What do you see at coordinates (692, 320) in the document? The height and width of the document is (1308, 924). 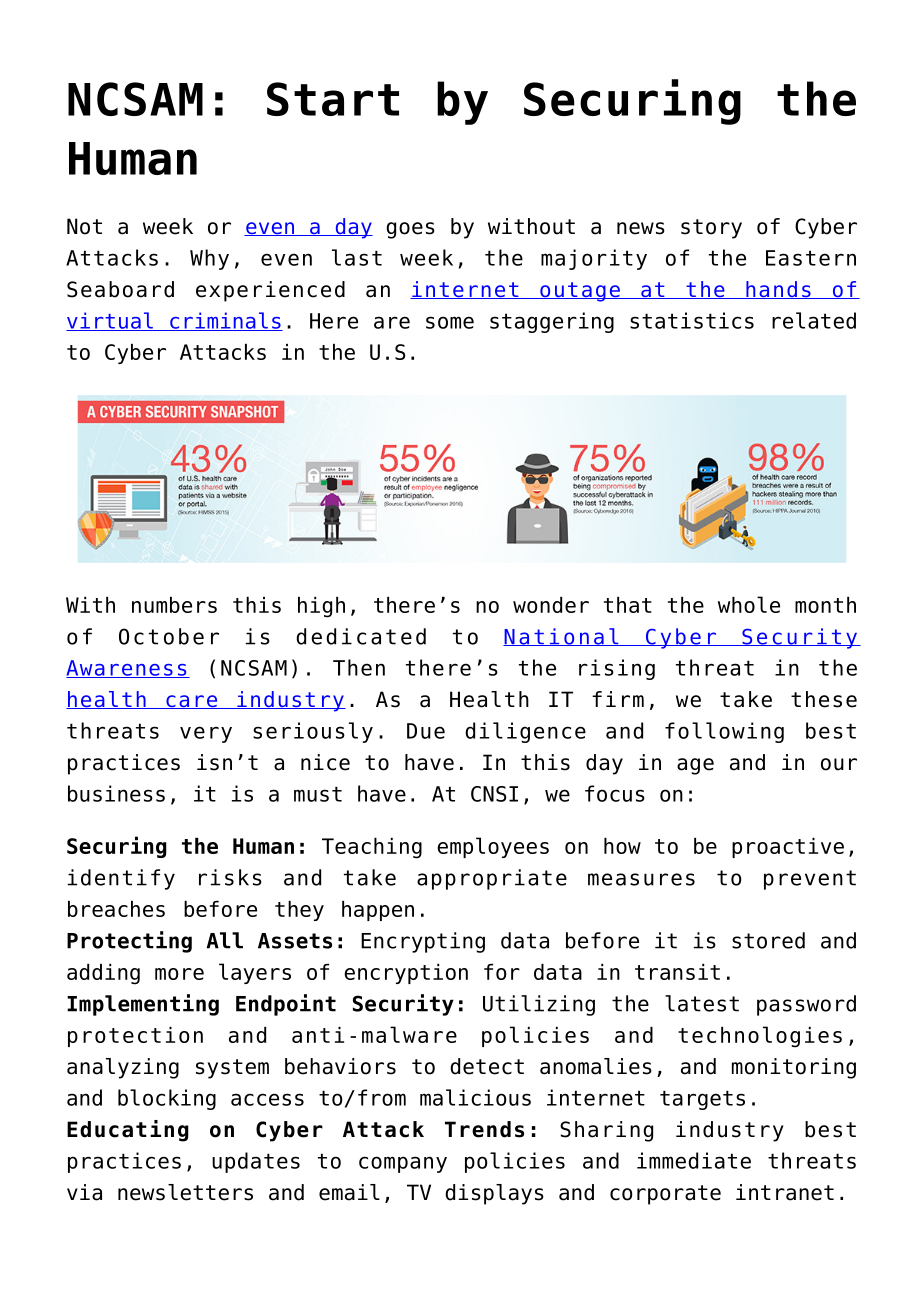 I see `statistics` at bounding box center [692, 320].
